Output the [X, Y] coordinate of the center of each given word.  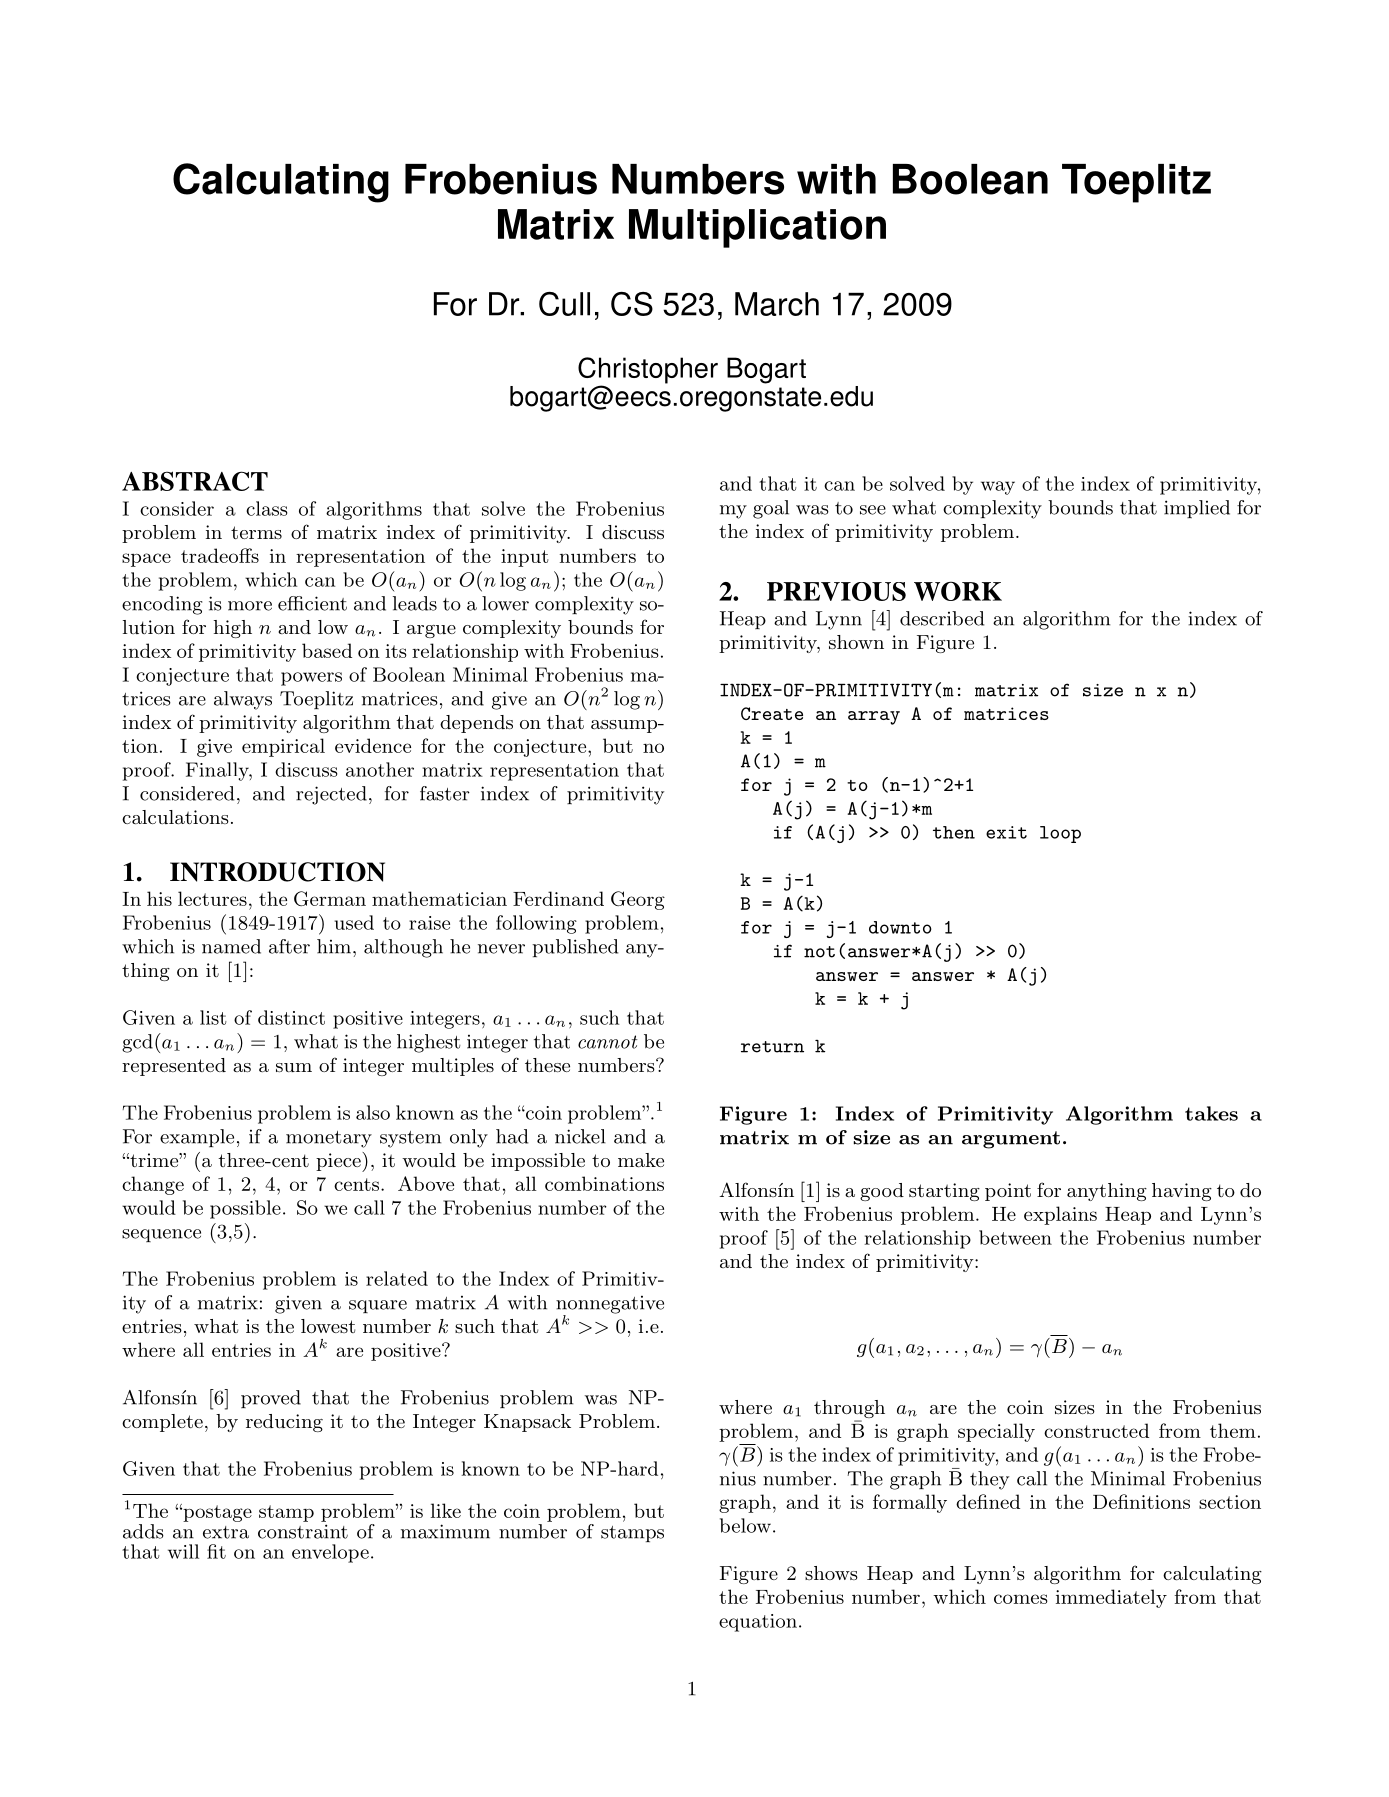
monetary [329, 1139]
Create [772, 713]
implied [1197, 509]
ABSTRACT [195, 481]
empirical [283, 747]
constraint [303, 1531]
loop [1060, 834]
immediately [1111, 1598]
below [745, 1525]
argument [1011, 1140]
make [641, 1160]
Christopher [648, 371]
